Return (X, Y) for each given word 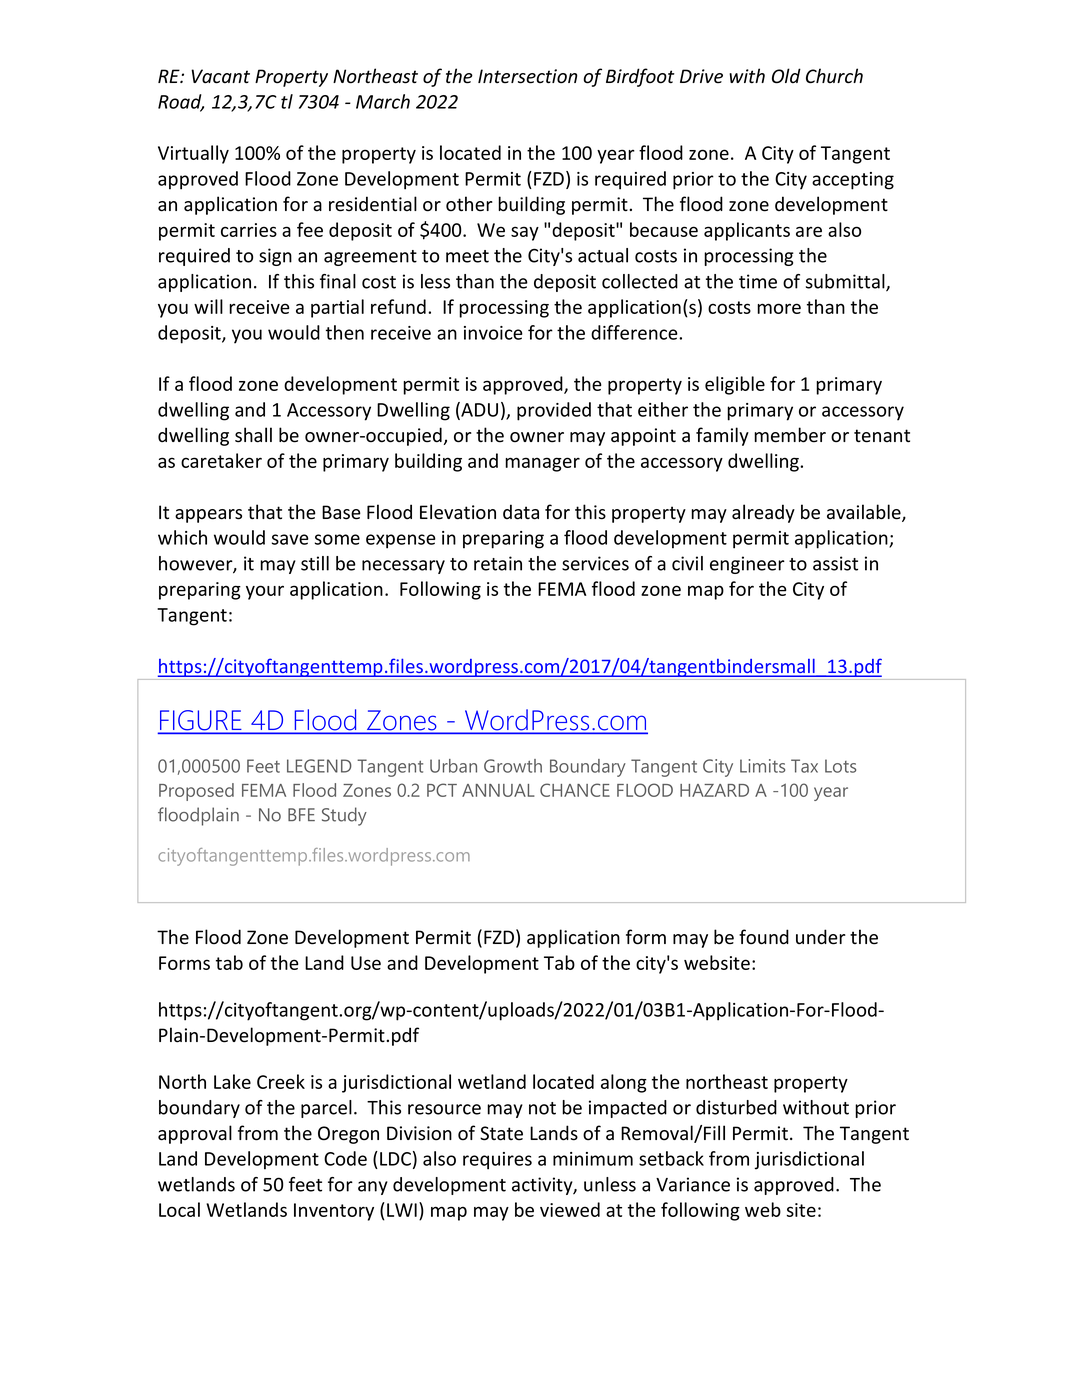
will (208, 306)
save (290, 539)
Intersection (528, 76)
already (763, 513)
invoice (493, 333)
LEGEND (319, 766)
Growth (513, 766)
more (779, 308)
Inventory (334, 1212)
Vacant (220, 76)
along (624, 1083)
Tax (804, 766)
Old (786, 76)
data (521, 512)
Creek (281, 1081)
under (821, 937)
